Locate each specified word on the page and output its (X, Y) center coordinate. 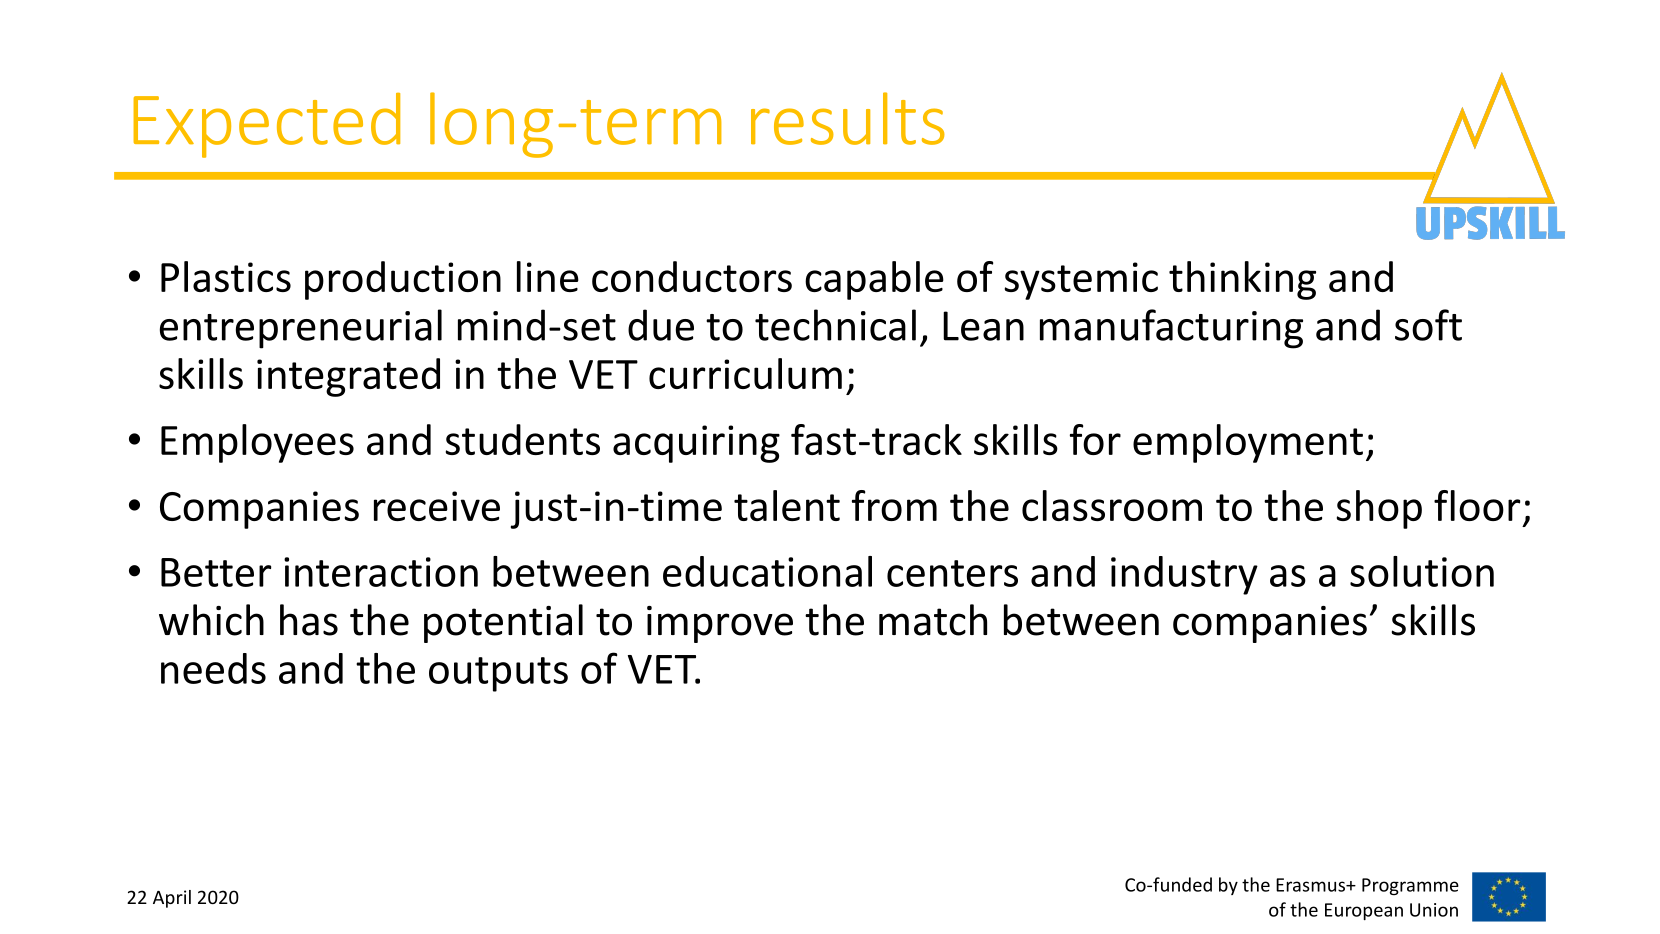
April (172, 899)
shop (1379, 509)
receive (437, 506)
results (848, 118)
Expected (266, 125)
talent (787, 505)
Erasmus (1311, 885)
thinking (1242, 280)
